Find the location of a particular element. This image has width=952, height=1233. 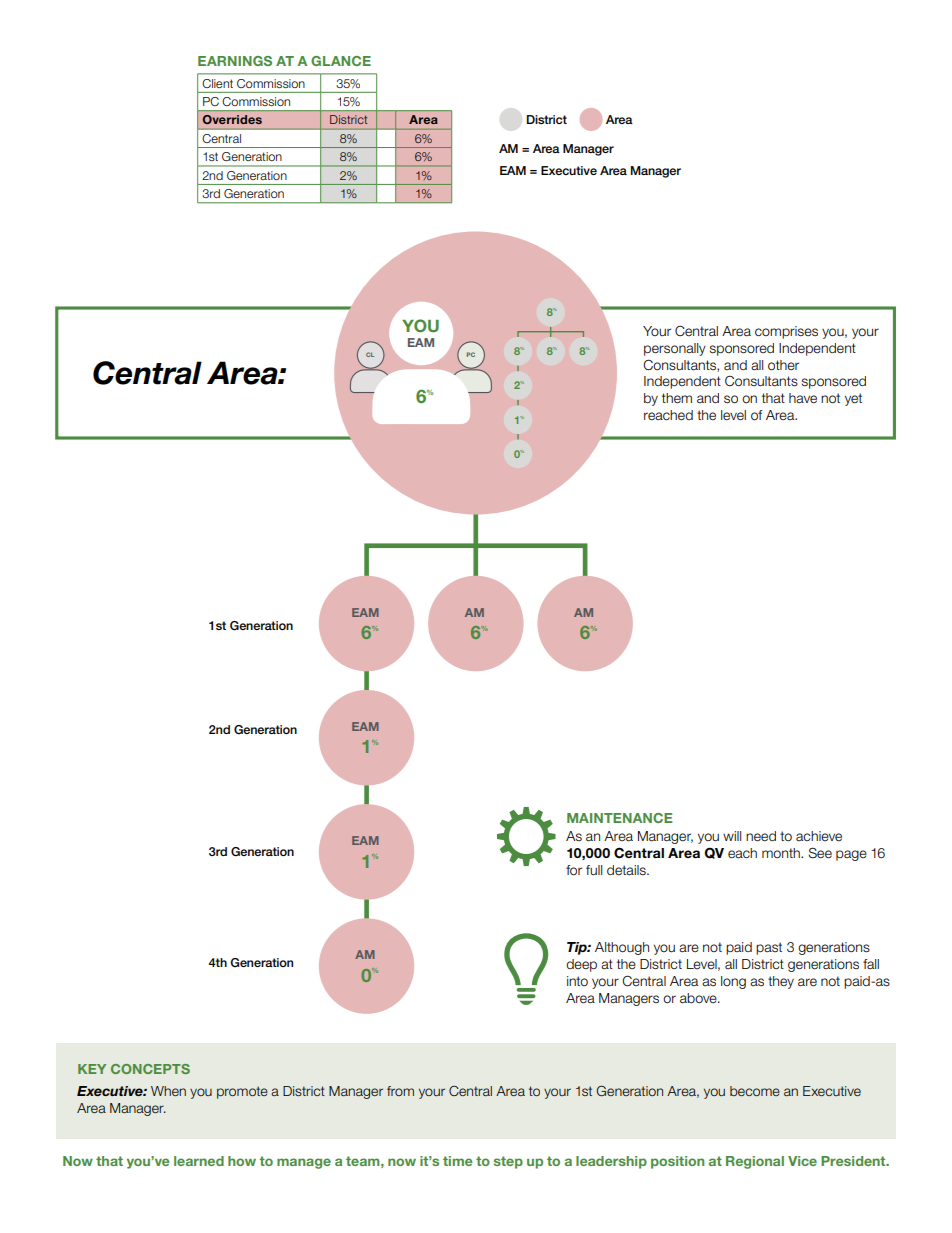

for is located at coordinates (574, 870).
